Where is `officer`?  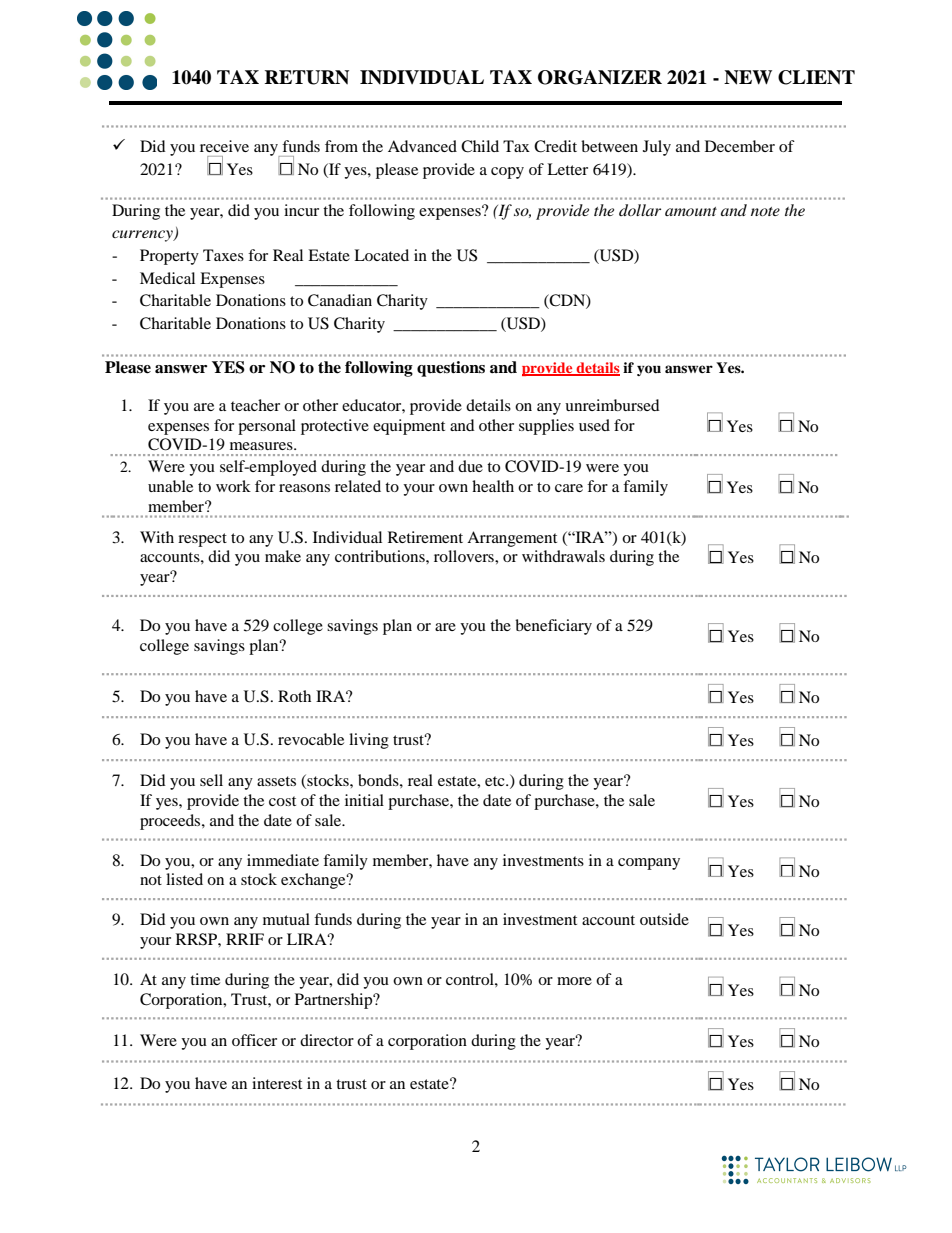
officer is located at coordinates (254, 1040).
